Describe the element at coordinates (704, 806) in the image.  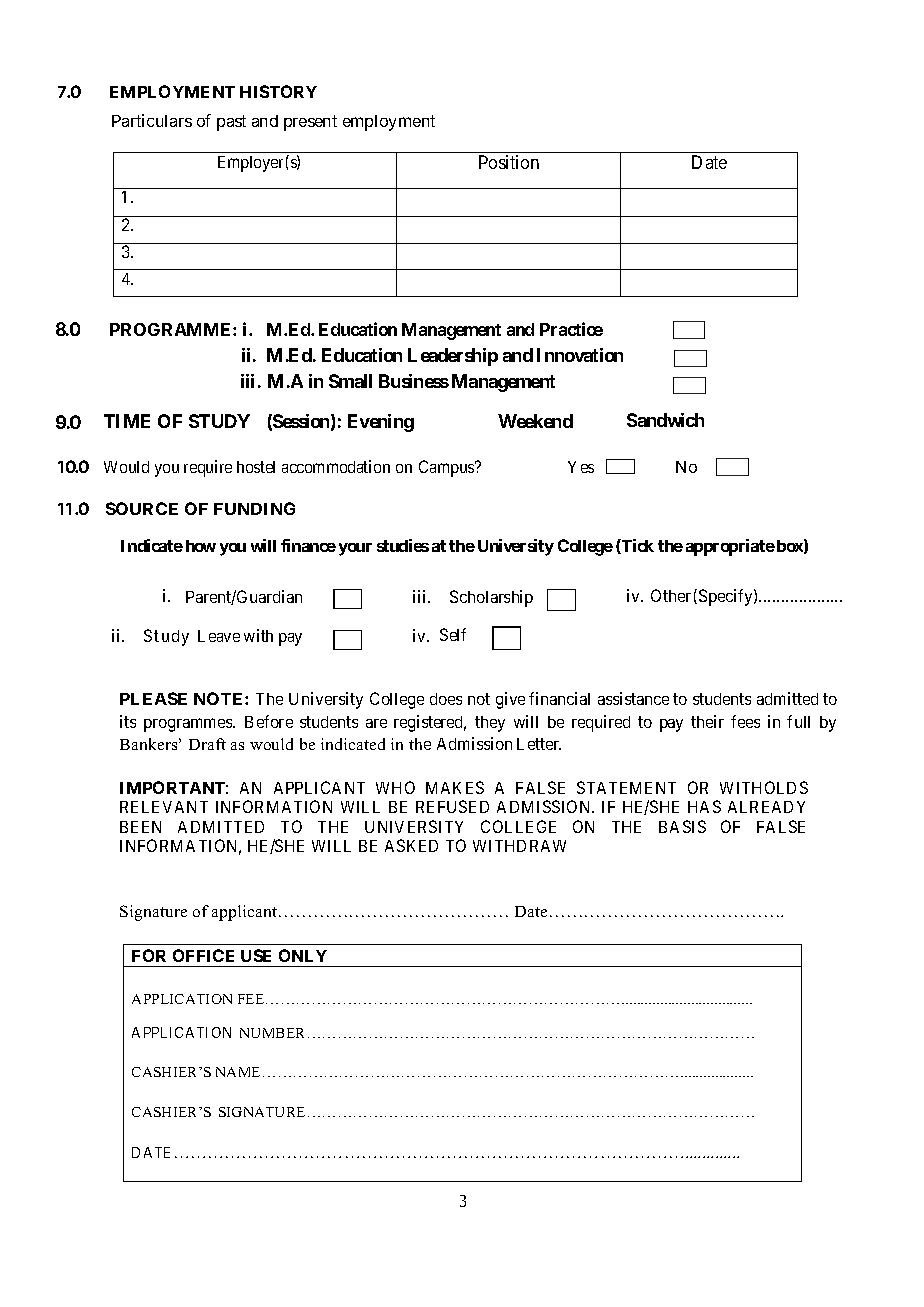
I see `HAS` at that location.
